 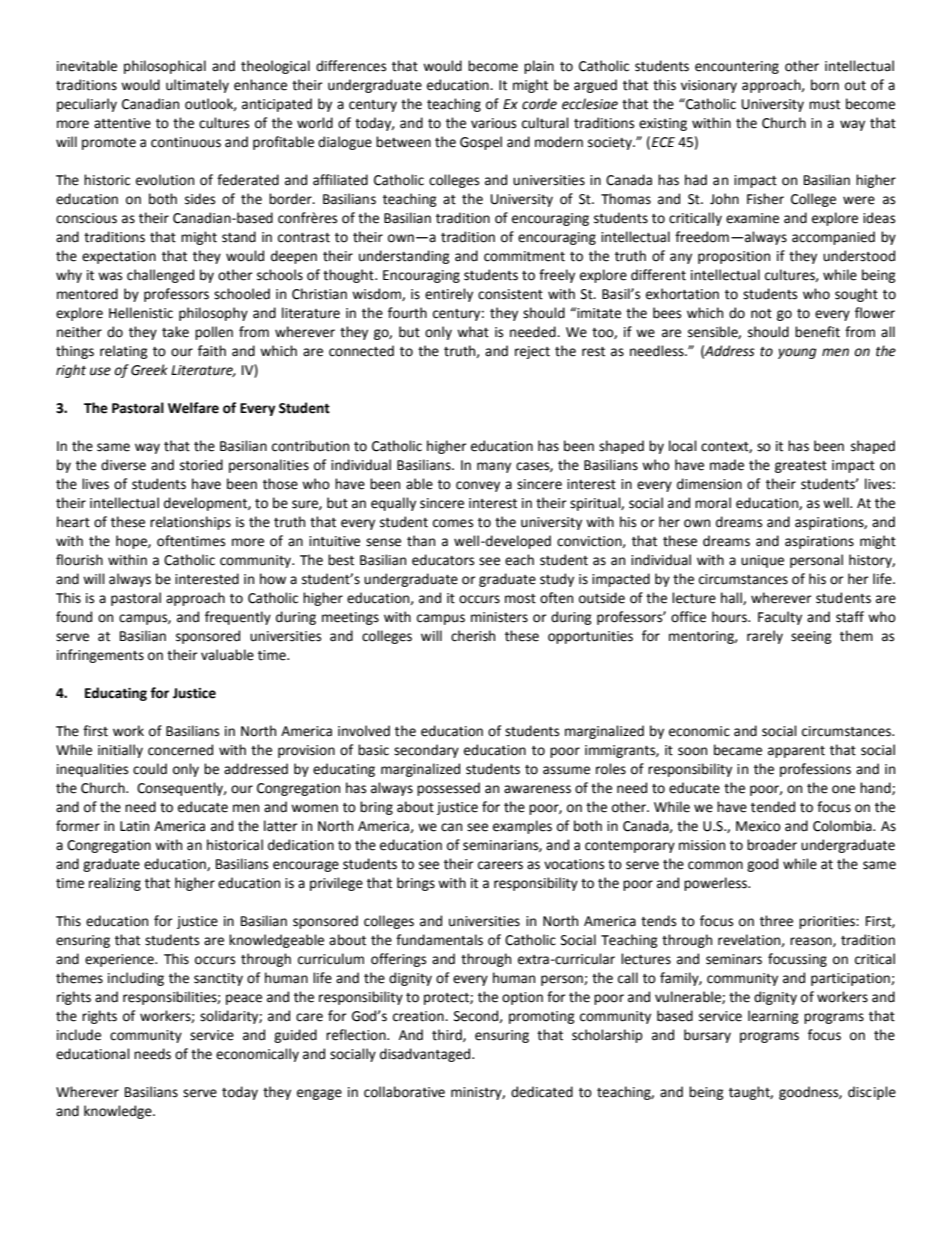 I want to click on realizing, so click(x=115, y=884).
